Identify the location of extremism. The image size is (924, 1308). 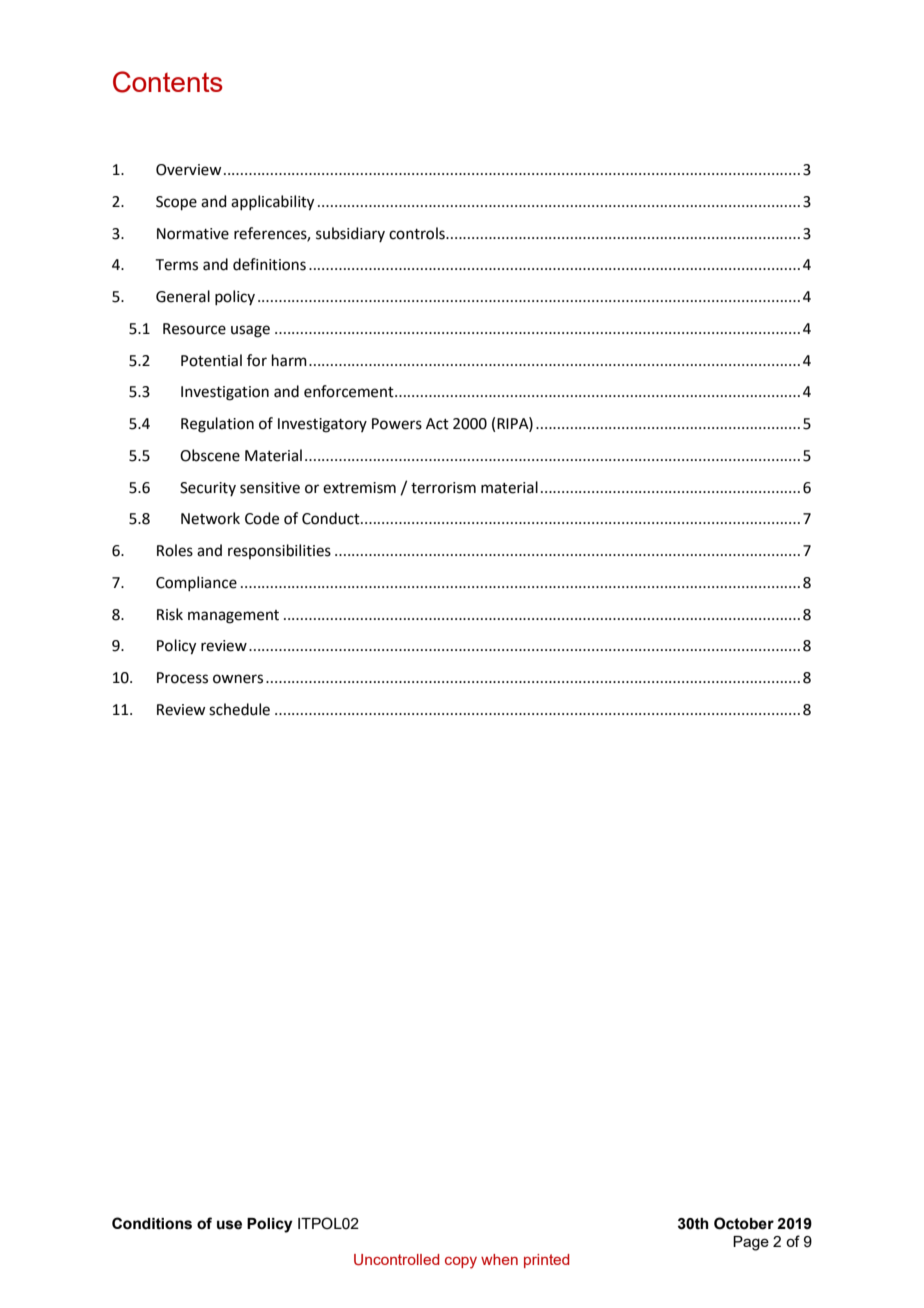
(359, 488).
